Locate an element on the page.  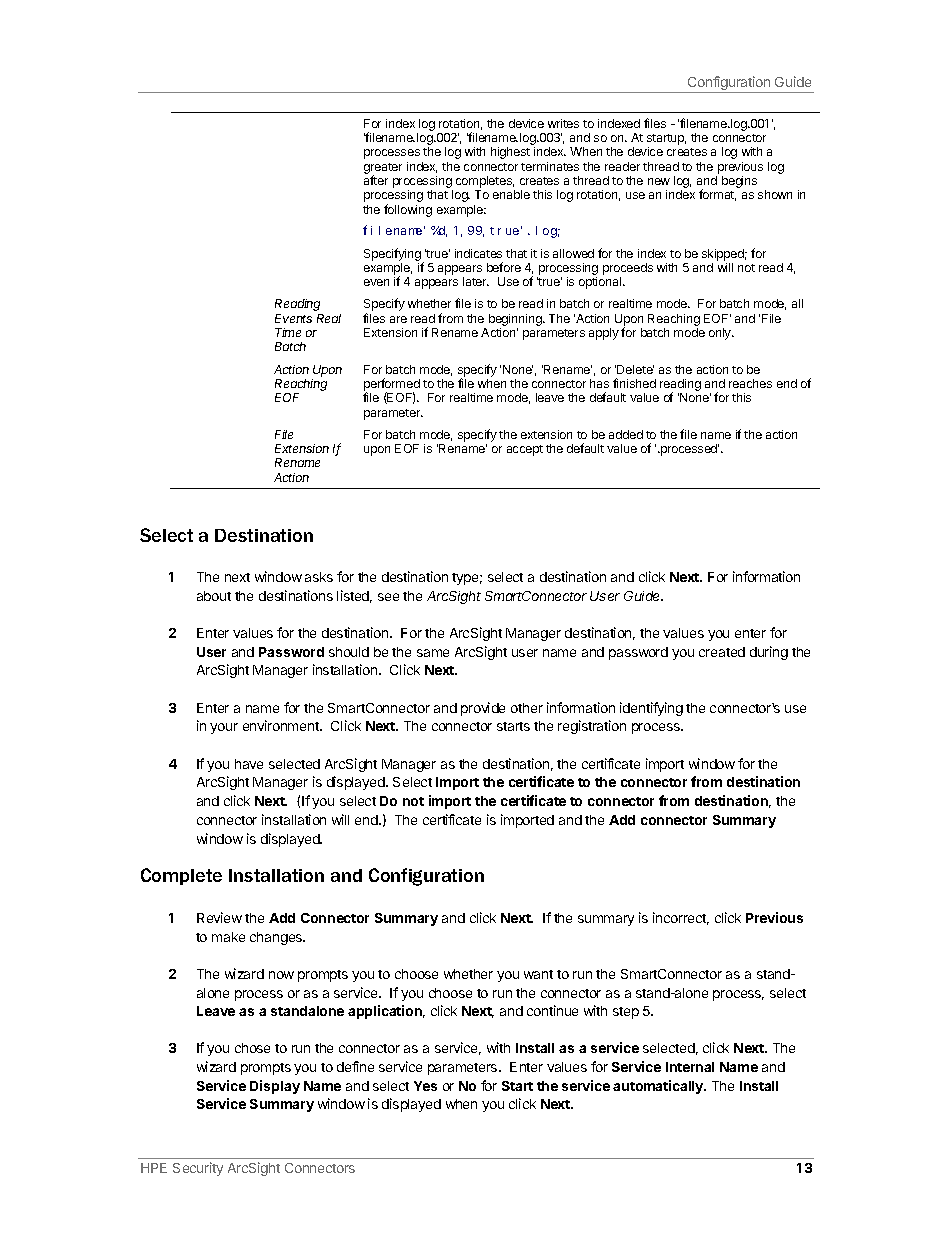
your is located at coordinates (224, 728).
